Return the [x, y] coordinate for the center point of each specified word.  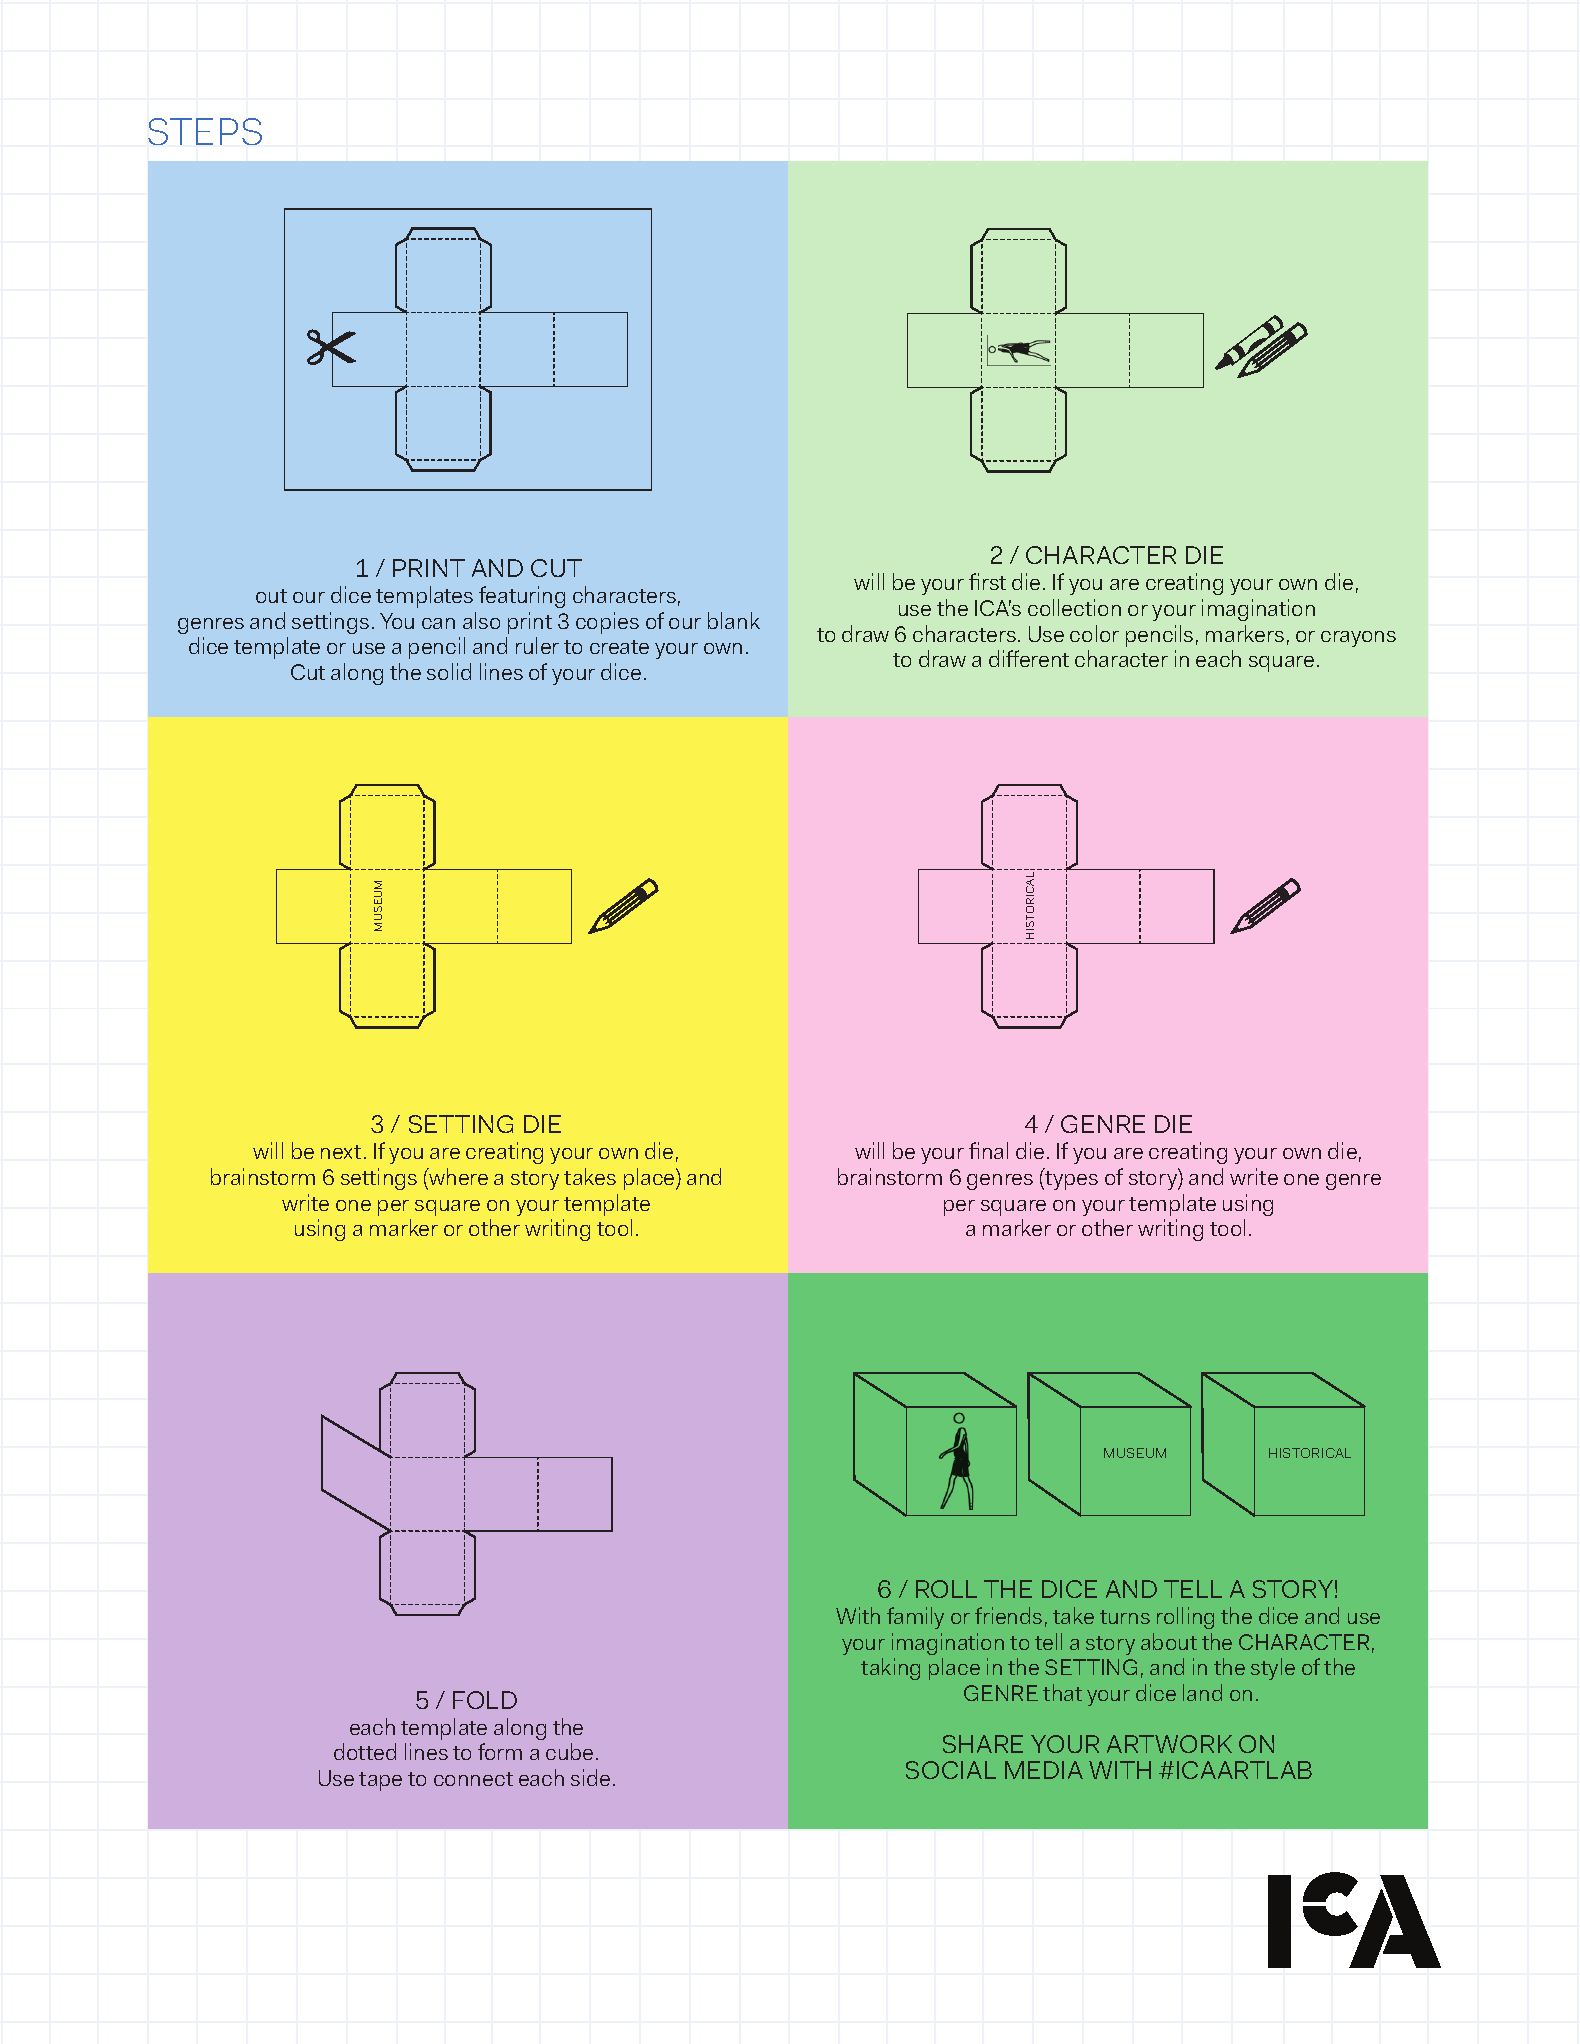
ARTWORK [1169, 1744]
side [590, 1777]
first [987, 581]
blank [734, 620]
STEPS [205, 131]
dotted [365, 1751]
